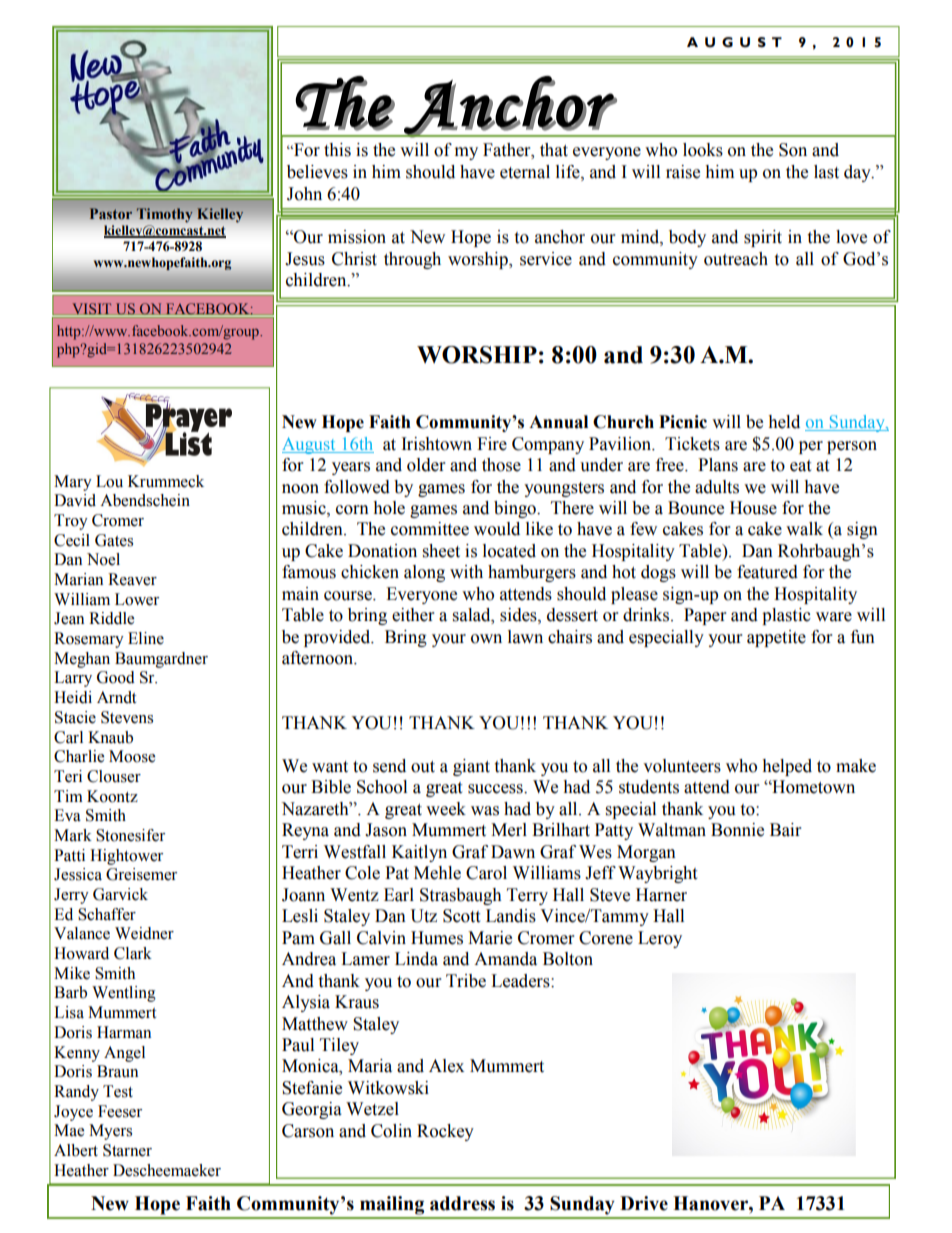  Describe the element at coordinates (787, 767) in the document. I see `helped` at that location.
